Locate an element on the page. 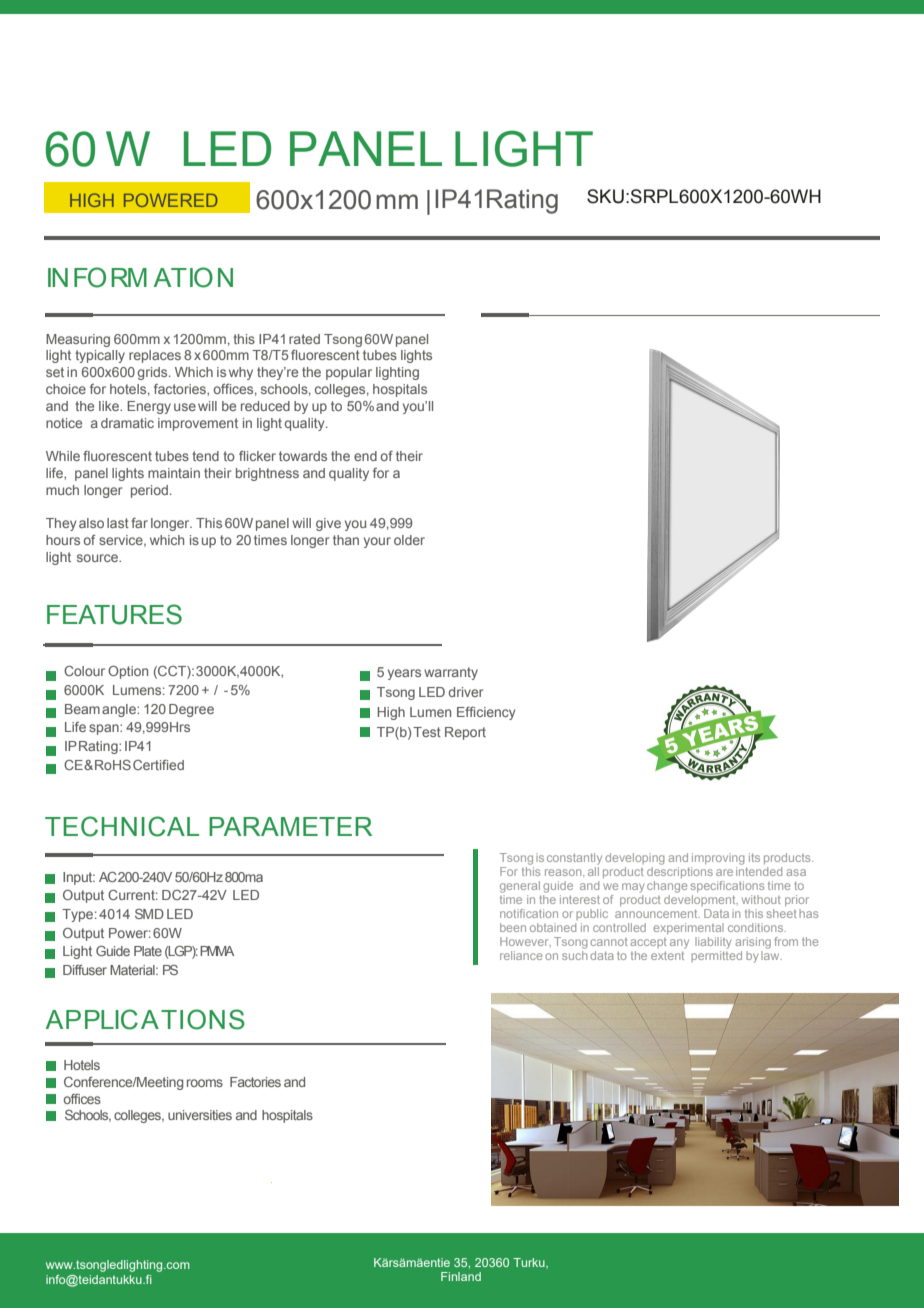 This image has width=924, height=1308. development is located at coordinates (701, 899).
